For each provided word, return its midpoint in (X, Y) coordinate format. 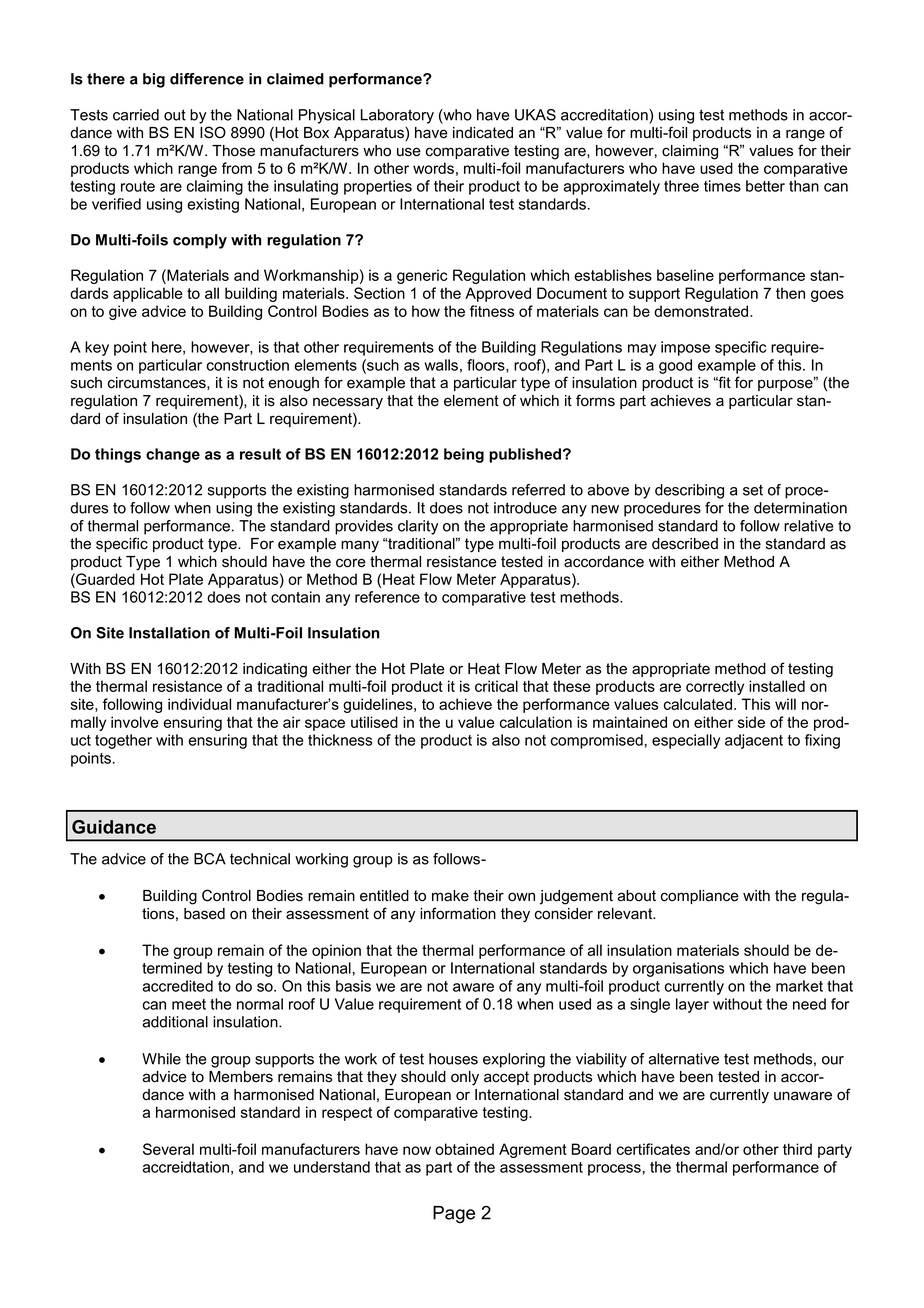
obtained (464, 1149)
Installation (169, 633)
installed (777, 686)
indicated (483, 133)
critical (496, 686)
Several (168, 1149)
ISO (213, 132)
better (765, 186)
